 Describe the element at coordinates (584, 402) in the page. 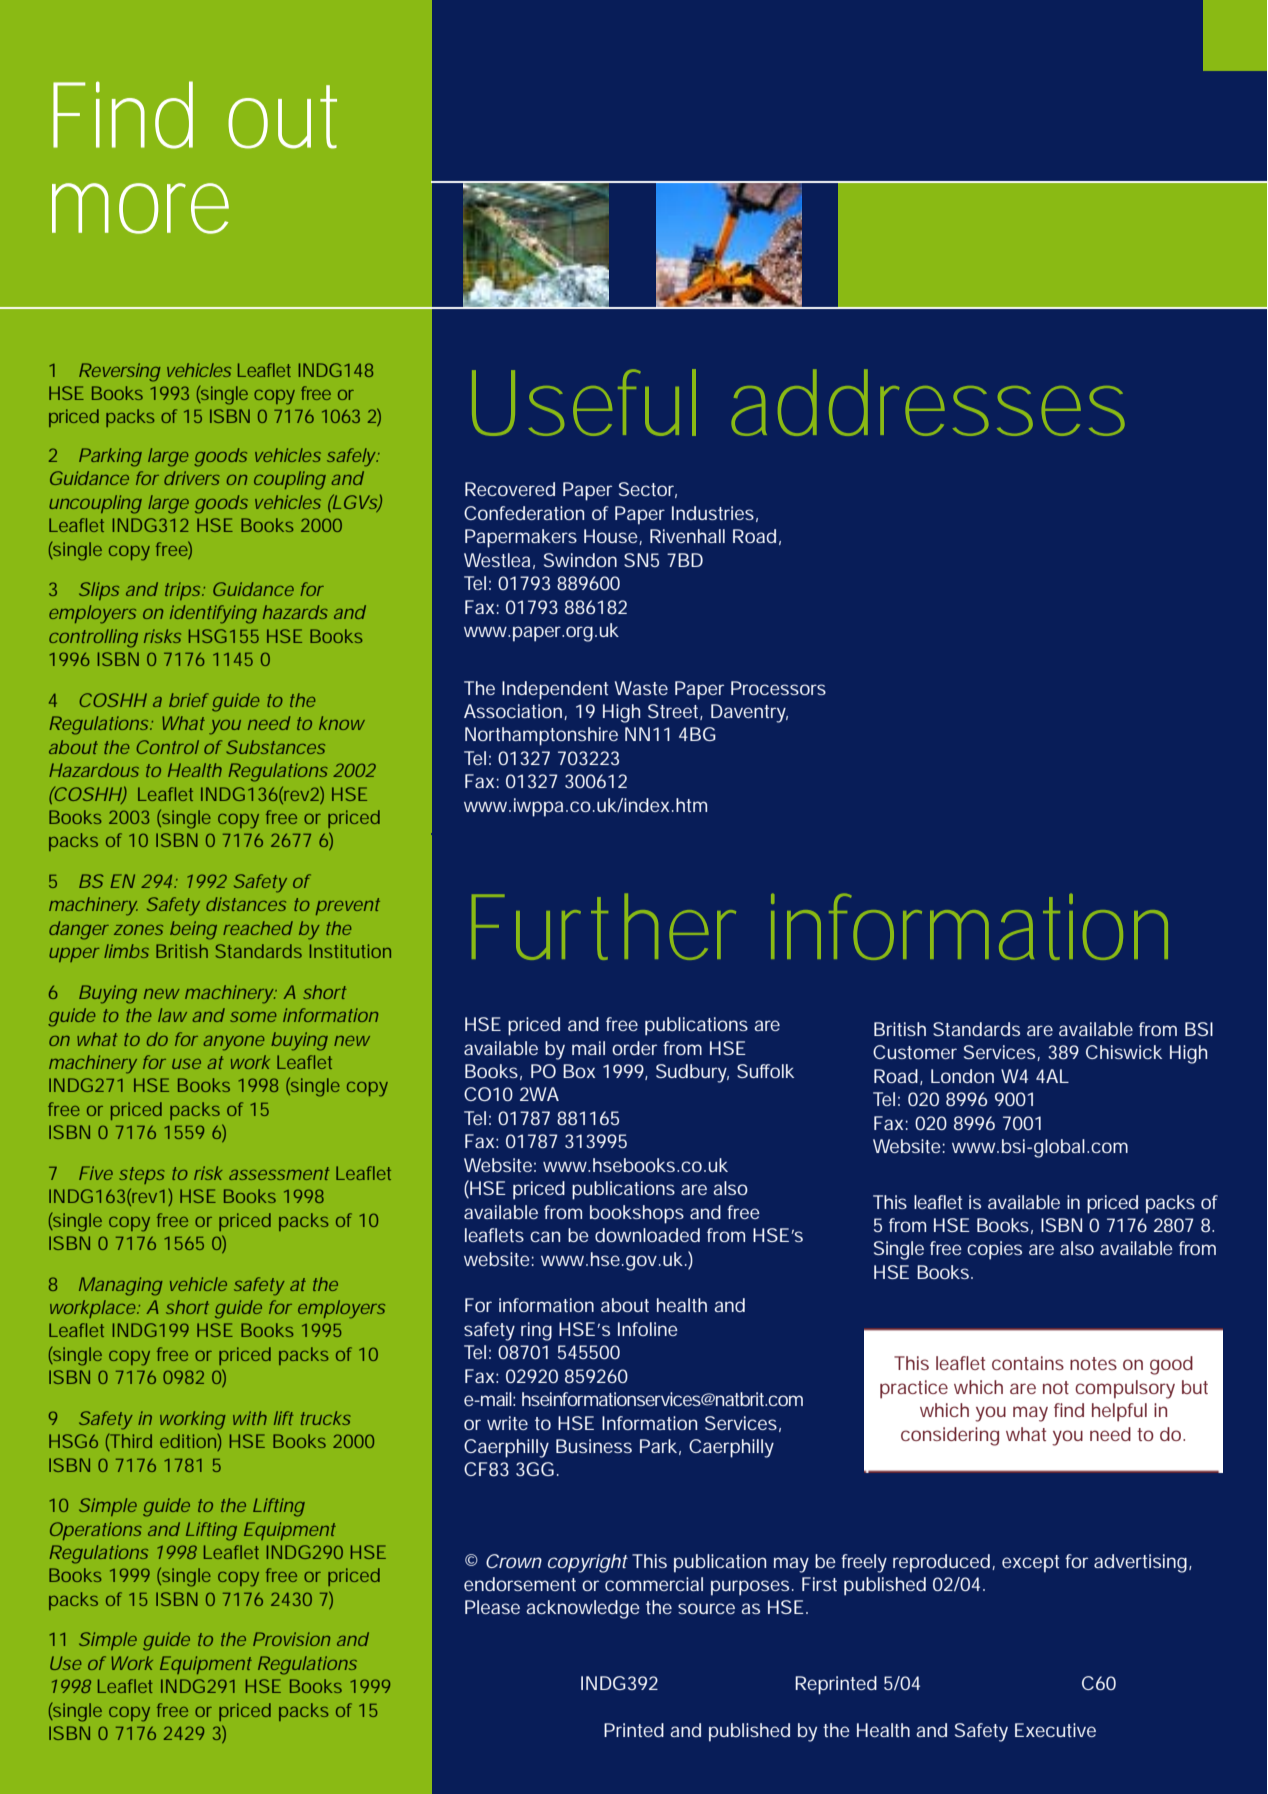

I see `Useful` at that location.
